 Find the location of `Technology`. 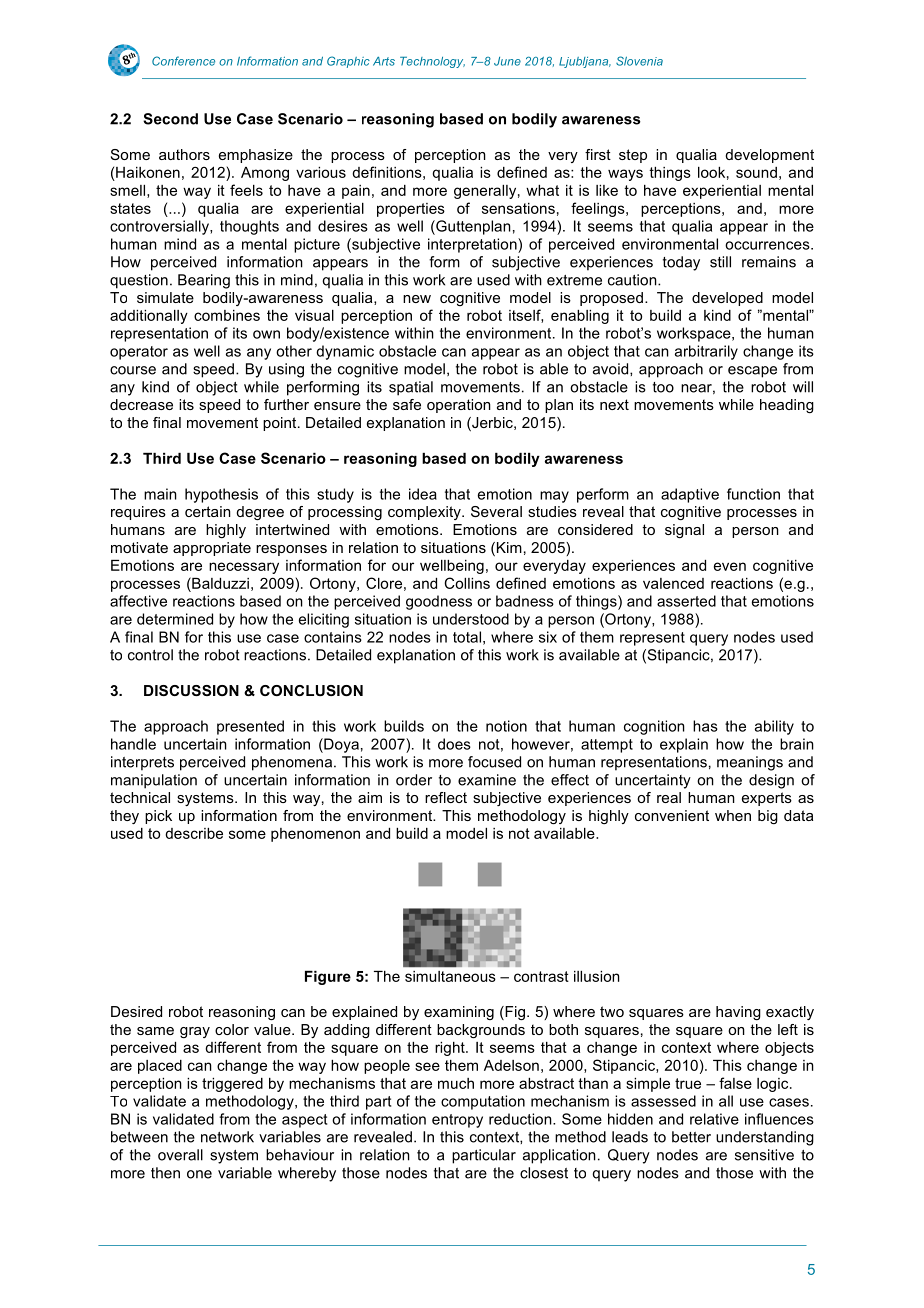

Technology is located at coordinates (432, 62).
